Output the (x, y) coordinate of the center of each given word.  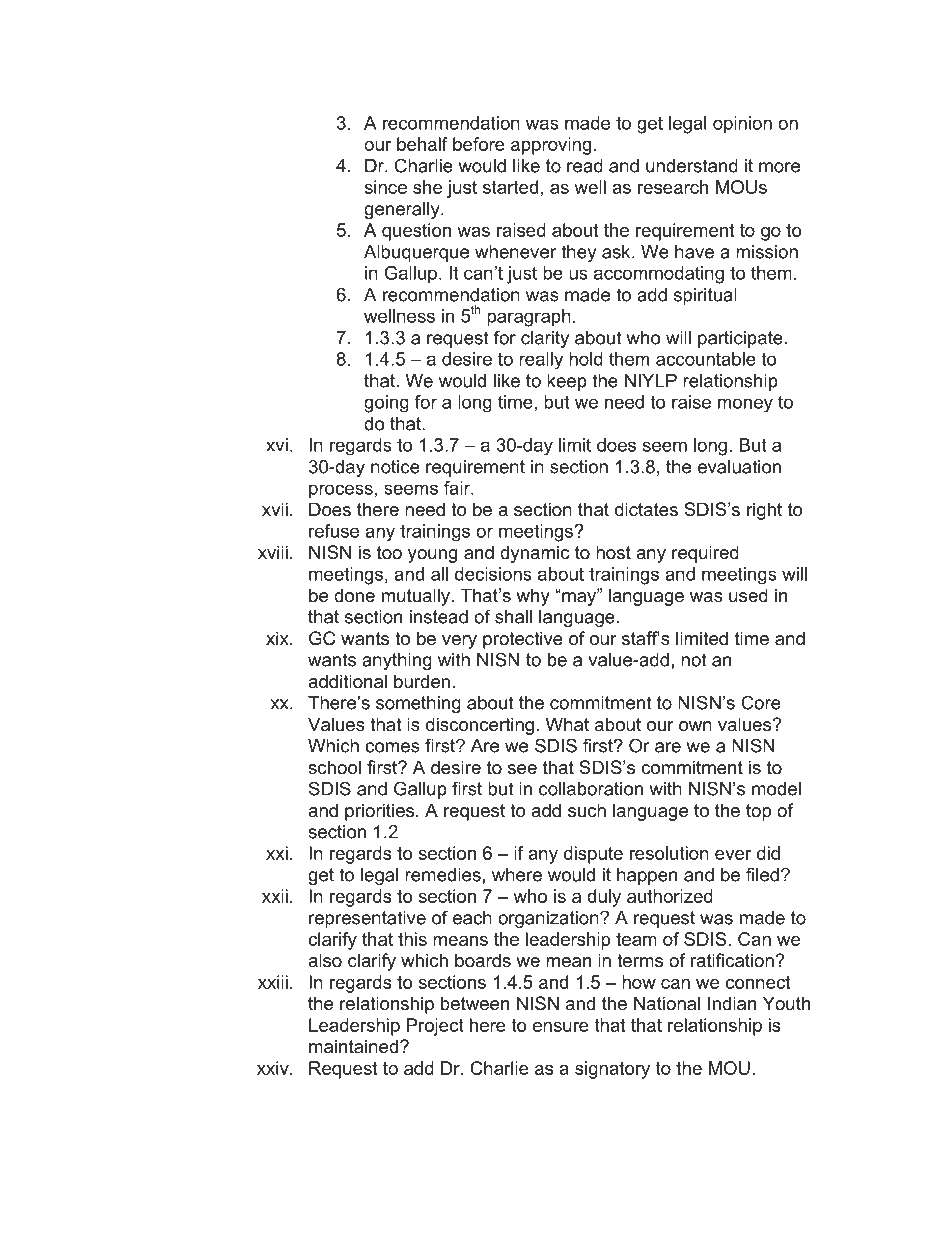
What (567, 724)
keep (567, 382)
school (334, 767)
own (695, 726)
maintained (353, 1046)
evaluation (739, 467)
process (341, 491)
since (385, 187)
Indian (732, 1003)
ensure (561, 1027)
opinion (742, 125)
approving (551, 146)
